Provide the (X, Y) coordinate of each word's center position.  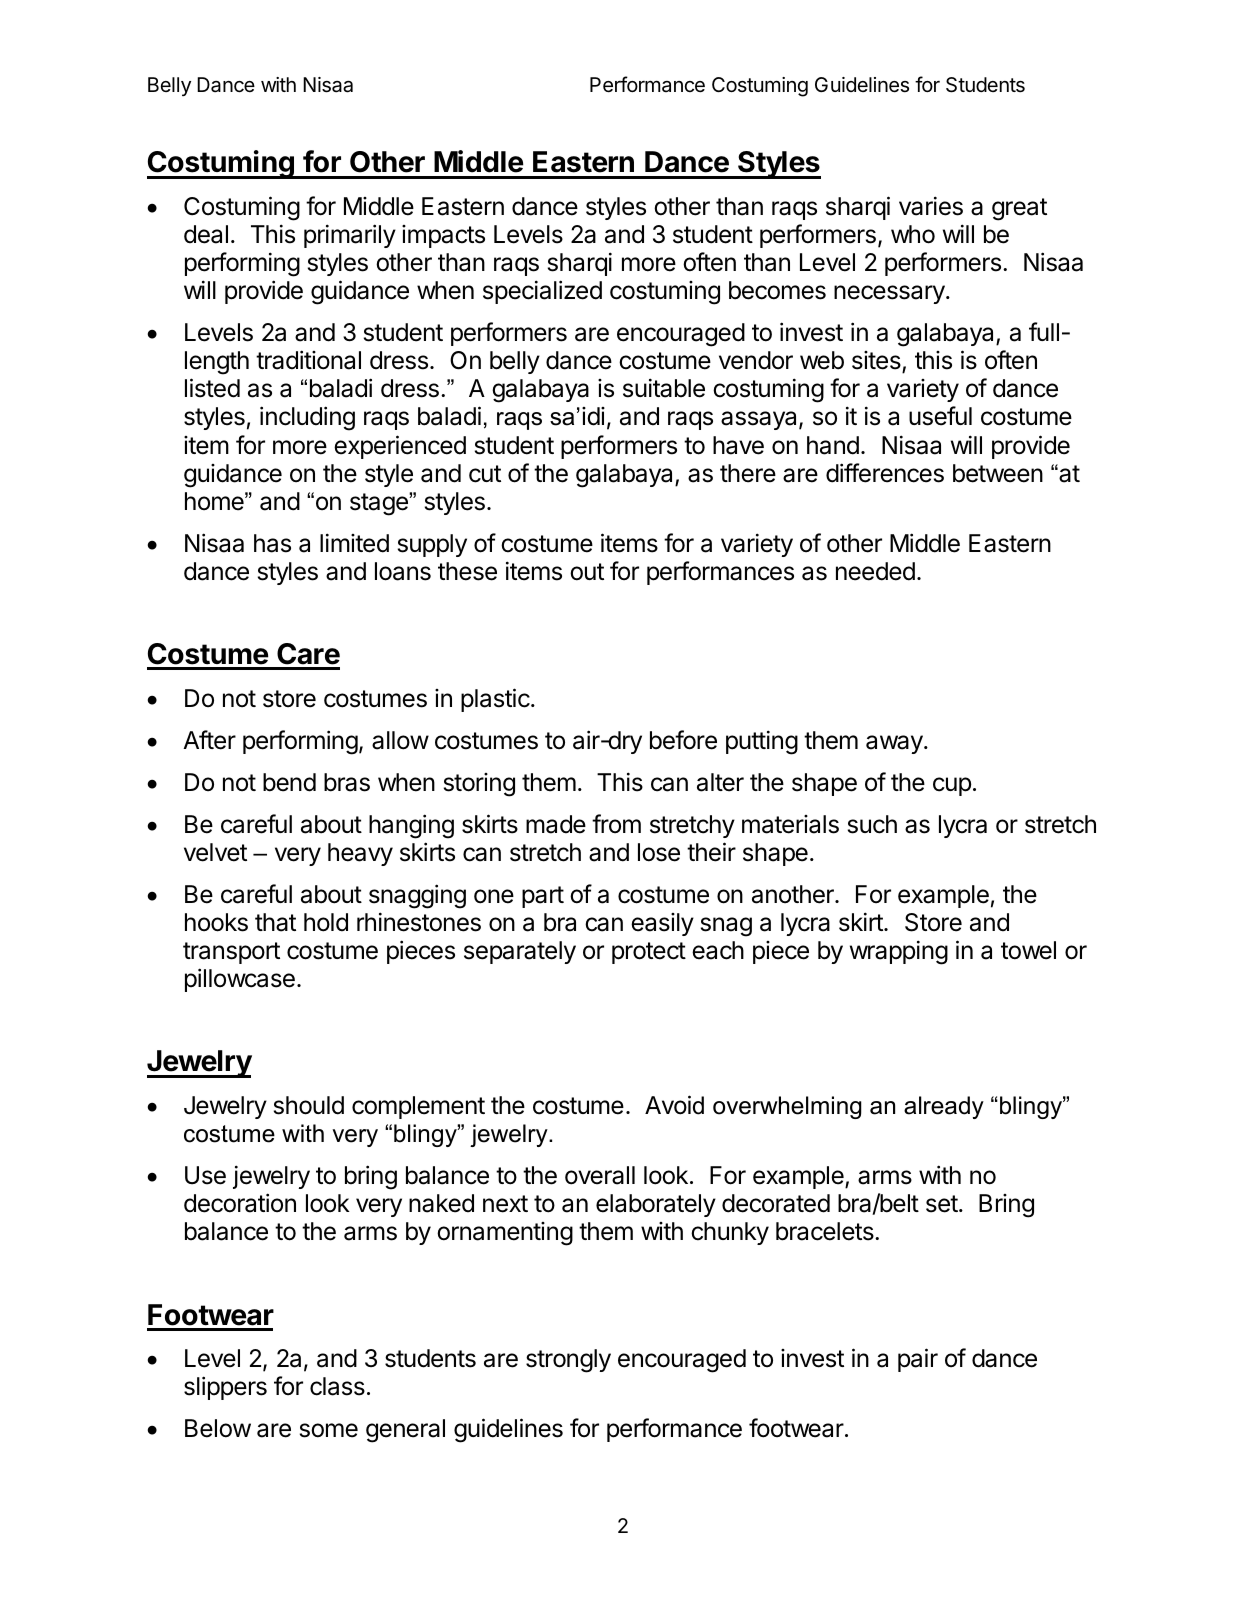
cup (952, 786)
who (913, 234)
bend (289, 782)
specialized (542, 292)
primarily (350, 236)
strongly (568, 1361)
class (337, 1386)
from (616, 824)
